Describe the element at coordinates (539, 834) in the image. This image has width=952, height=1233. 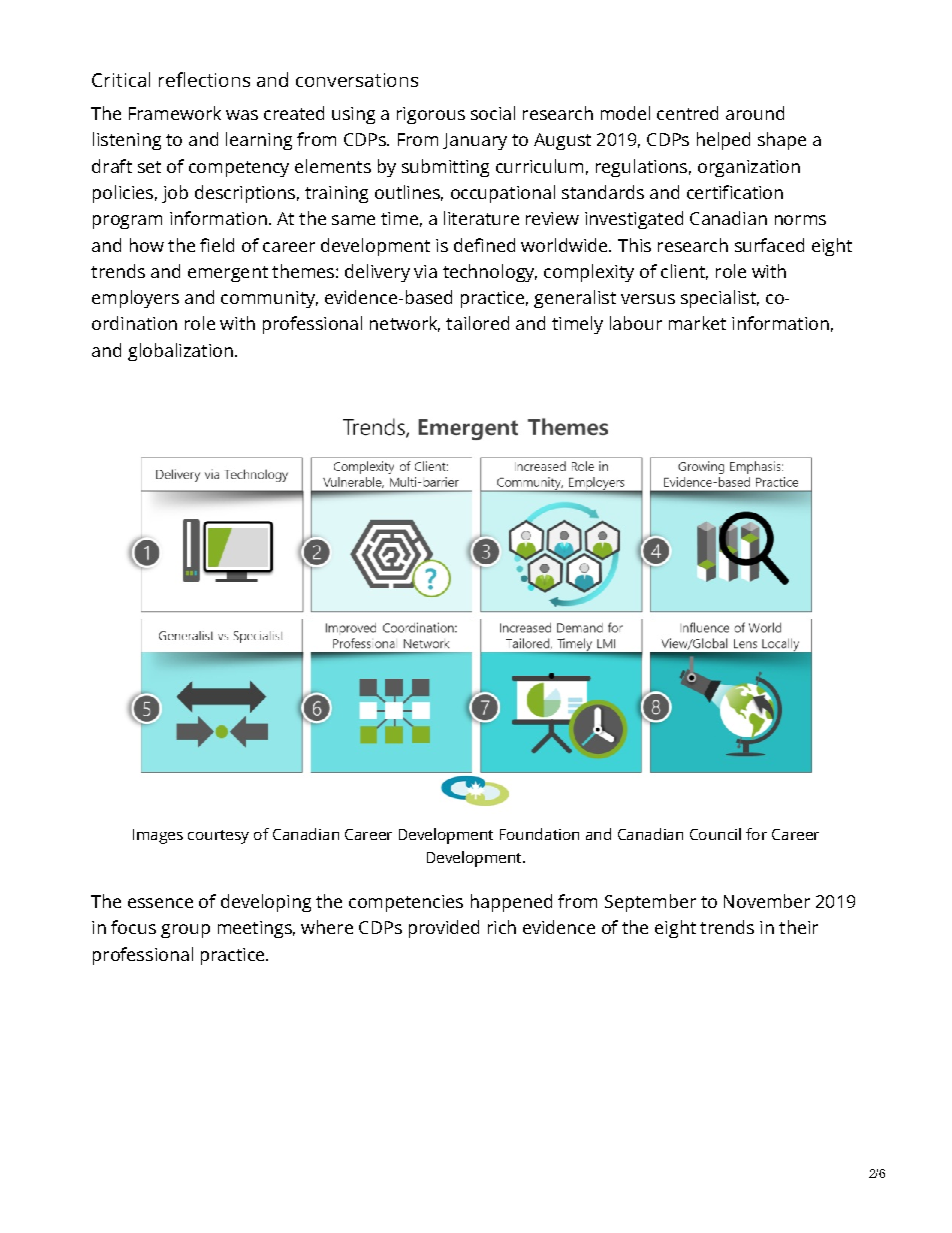
I see `Foundation` at that location.
